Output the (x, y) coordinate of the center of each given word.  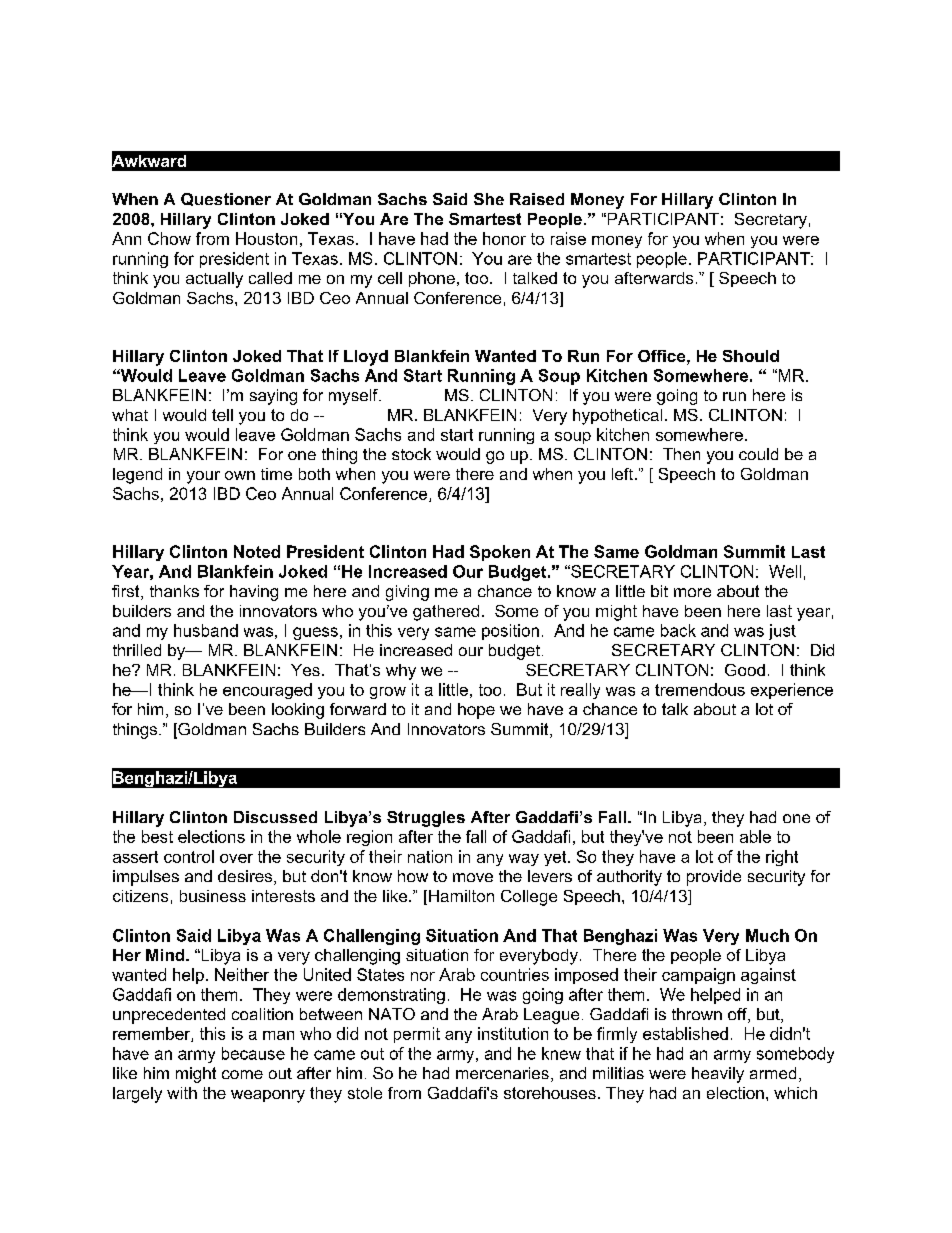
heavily (718, 1075)
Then (681, 454)
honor (504, 238)
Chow (169, 238)
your (203, 477)
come (242, 1074)
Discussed (275, 817)
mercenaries (502, 1073)
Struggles (426, 819)
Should (751, 356)
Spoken (500, 553)
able (755, 836)
